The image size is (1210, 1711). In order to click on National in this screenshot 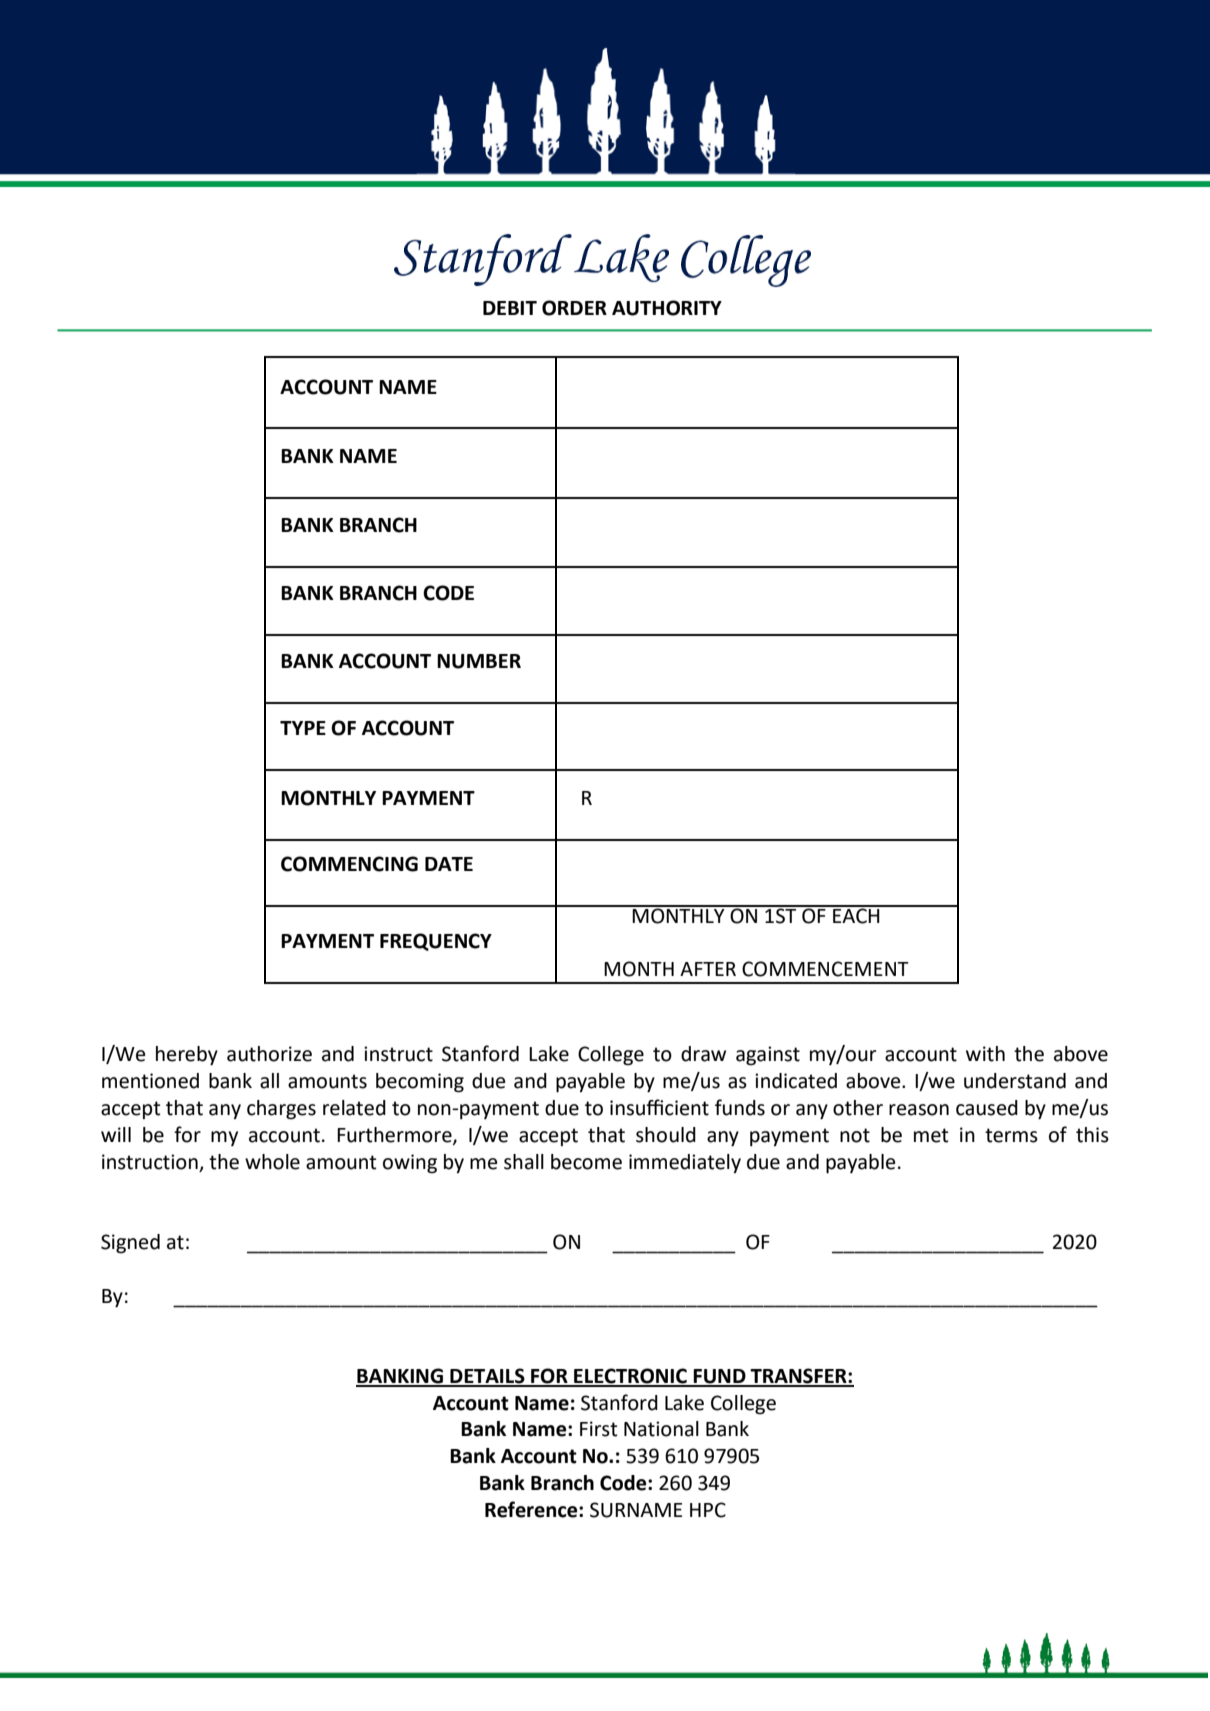, I will do `click(661, 1429)`.
